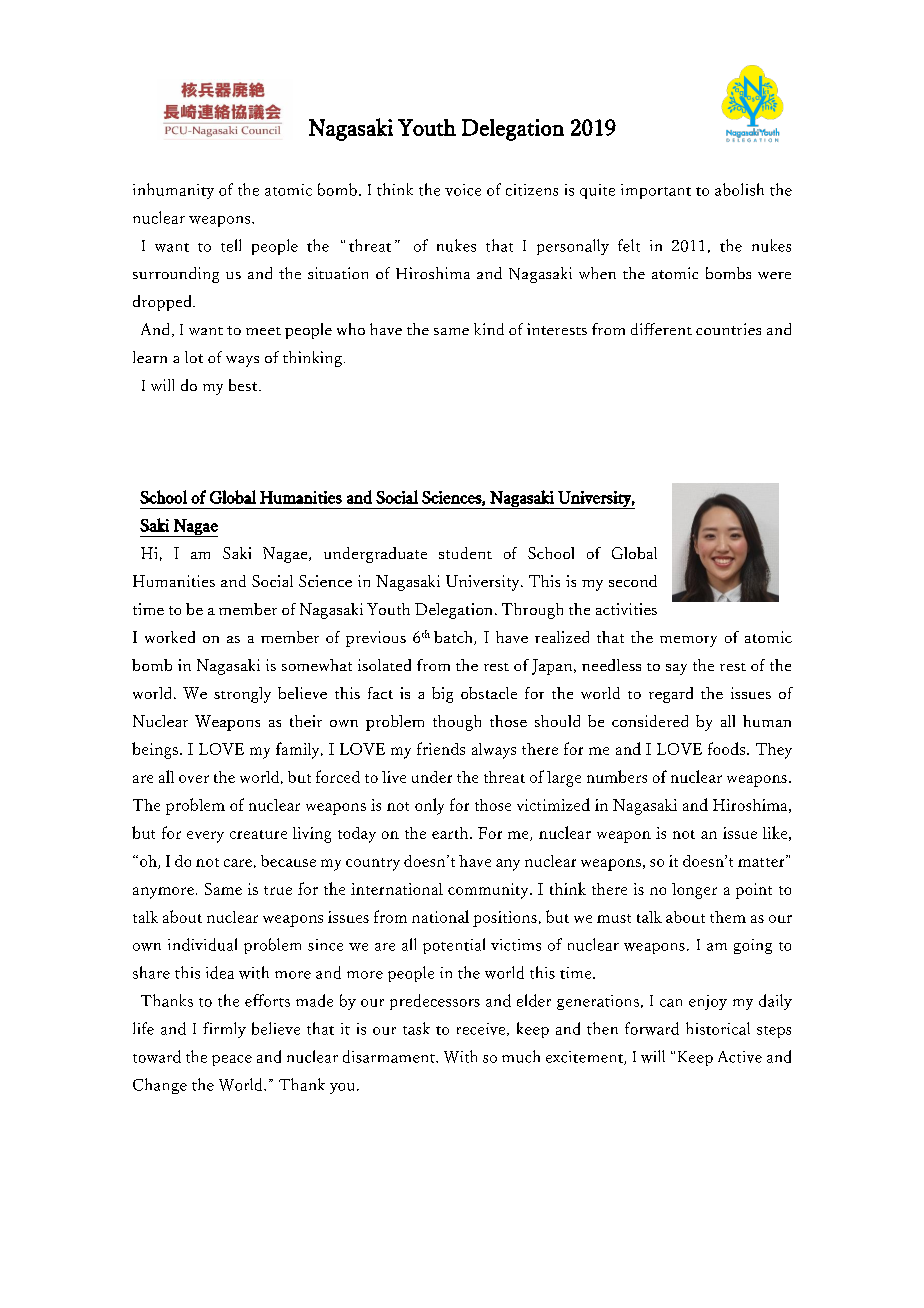 The height and width of the screenshot is (1308, 924). What do you see at coordinates (482, 1029) in the screenshot?
I see `receive` at bounding box center [482, 1029].
